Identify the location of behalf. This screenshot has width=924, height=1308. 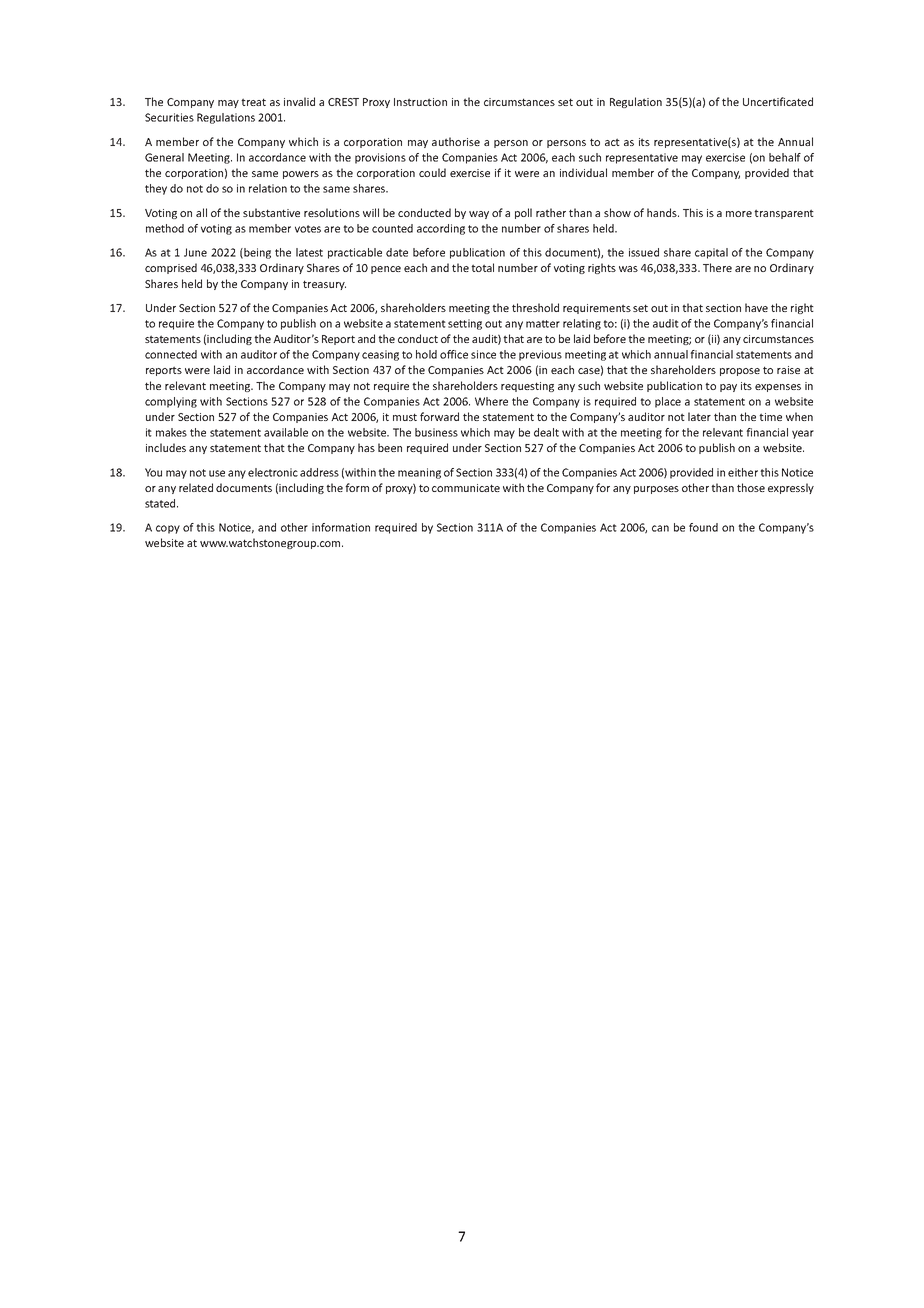
(785, 157).
